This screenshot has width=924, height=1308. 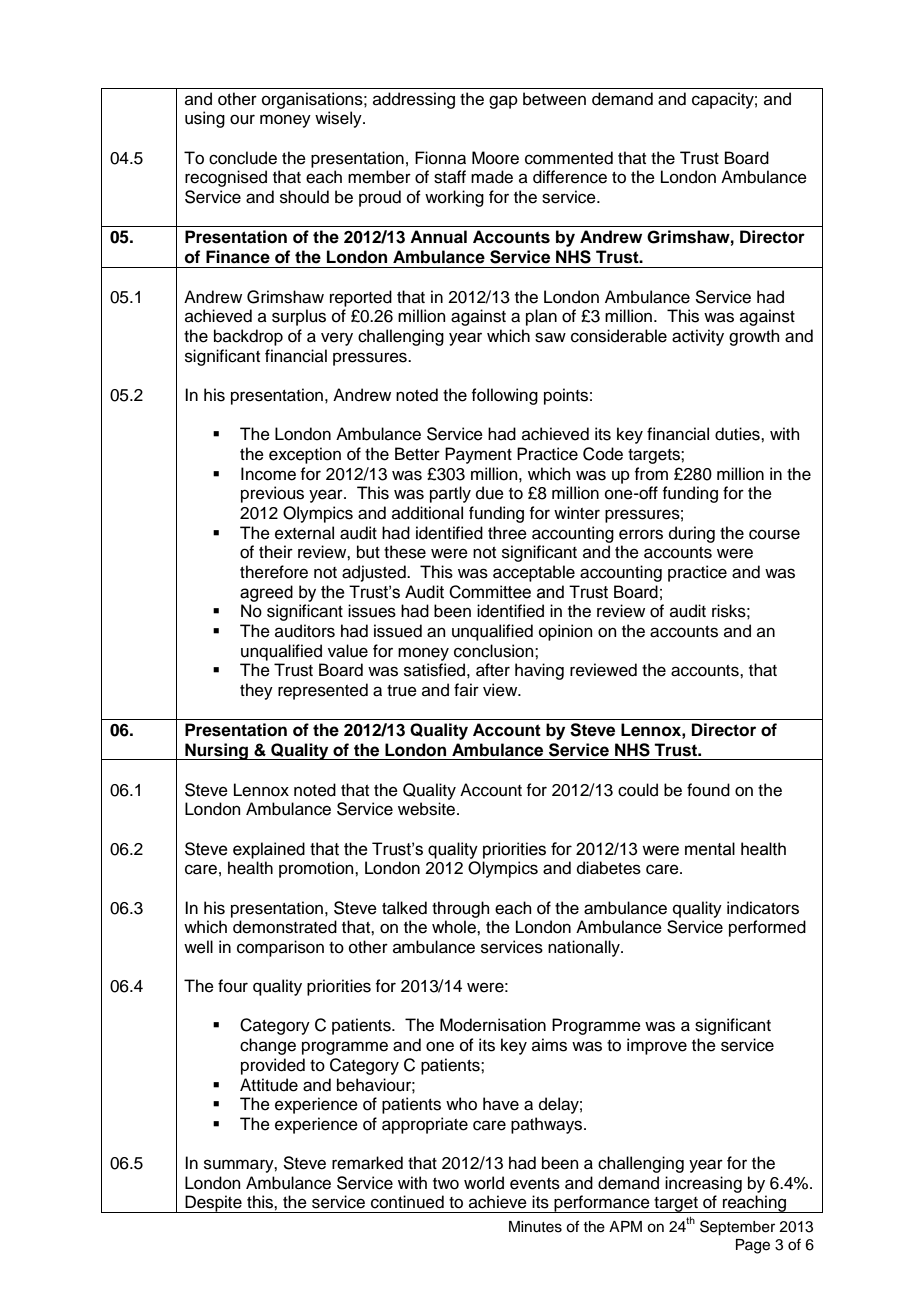 What do you see at coordinates (213, 1204) in the screenshot?
I see `Despite` at bounding box center [213, 1204].
